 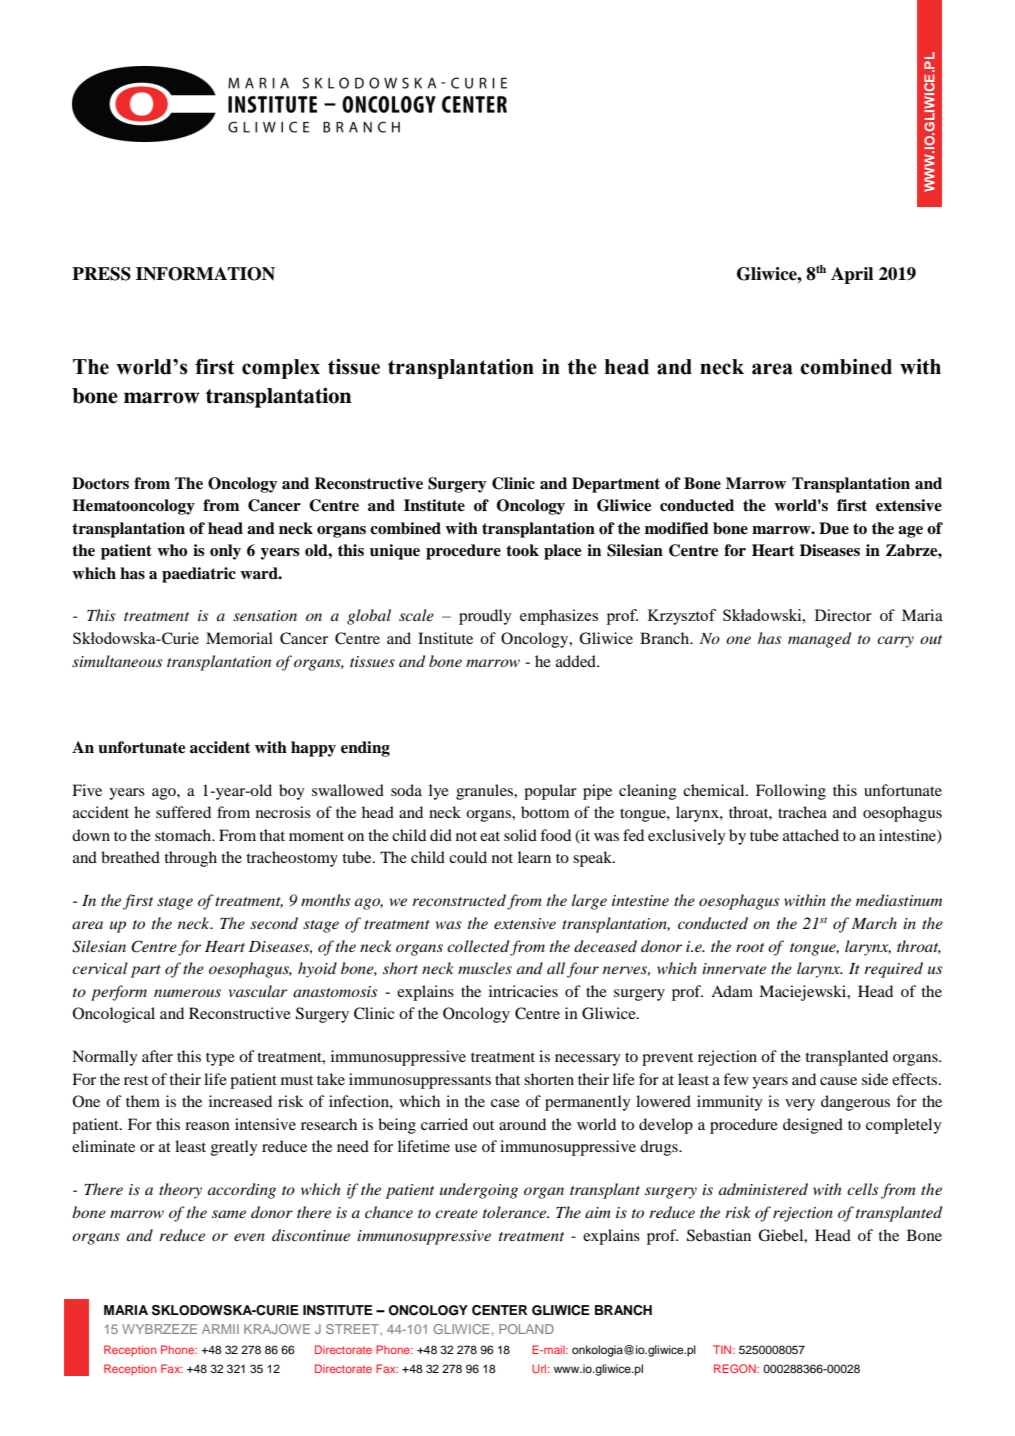 What do you see at coordinates (205, 274) in the page?
I see `INFORMATION` at bounding box center [205, 274].
